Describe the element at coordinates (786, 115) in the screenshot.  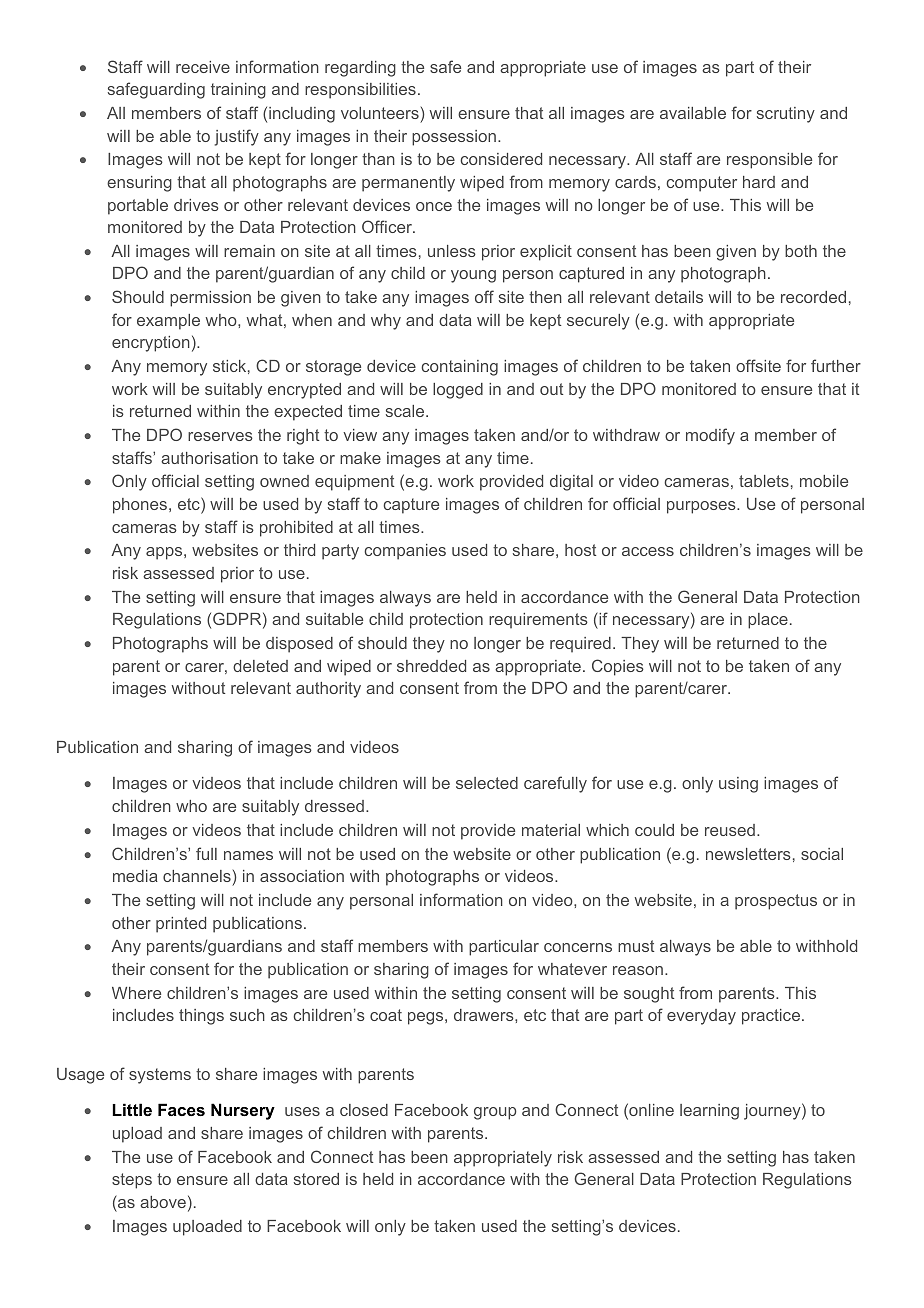
I see `scrutiny` at that location.
